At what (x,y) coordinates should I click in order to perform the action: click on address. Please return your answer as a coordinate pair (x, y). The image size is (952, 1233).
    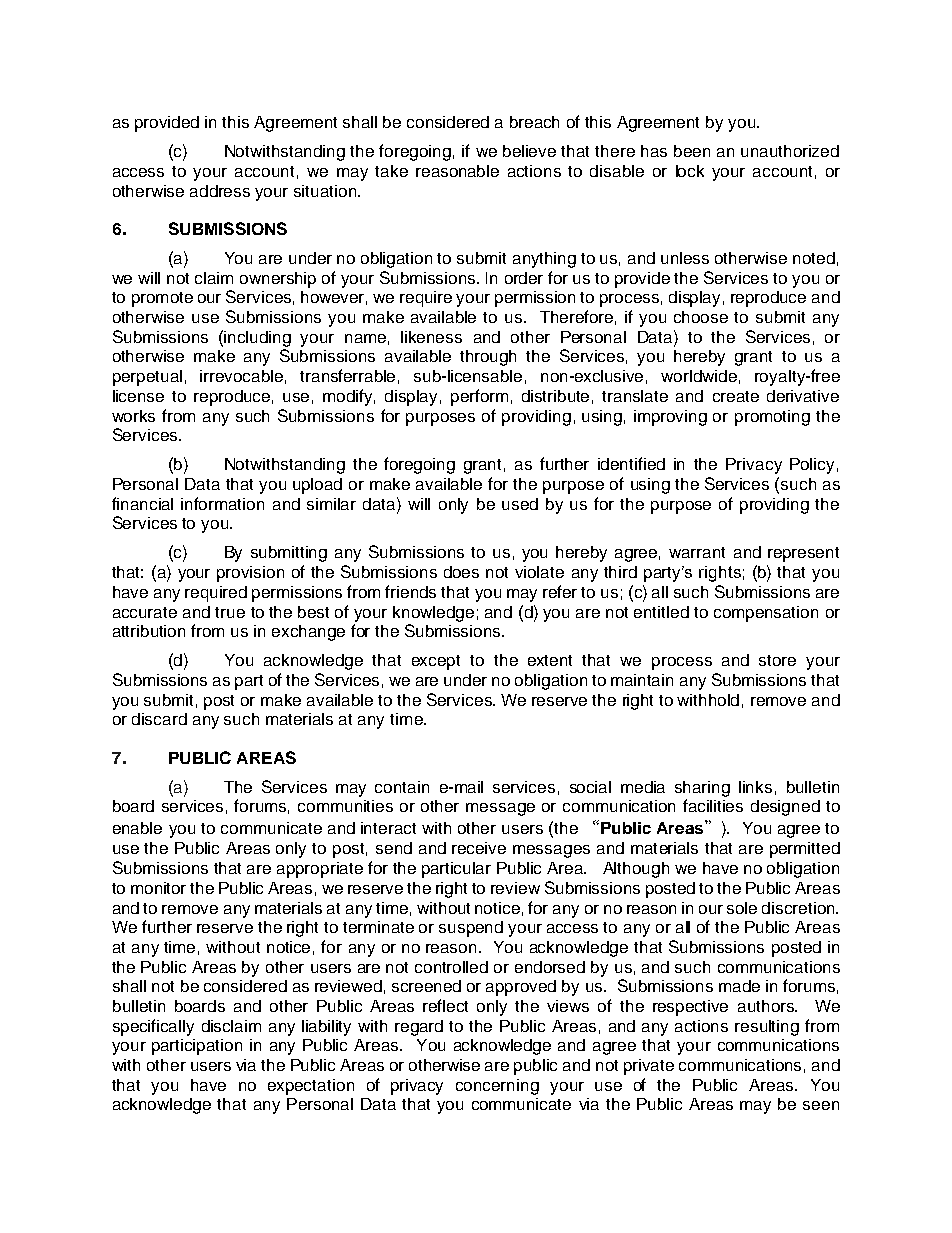
    Looking at the image, I should click on (220, 191).
